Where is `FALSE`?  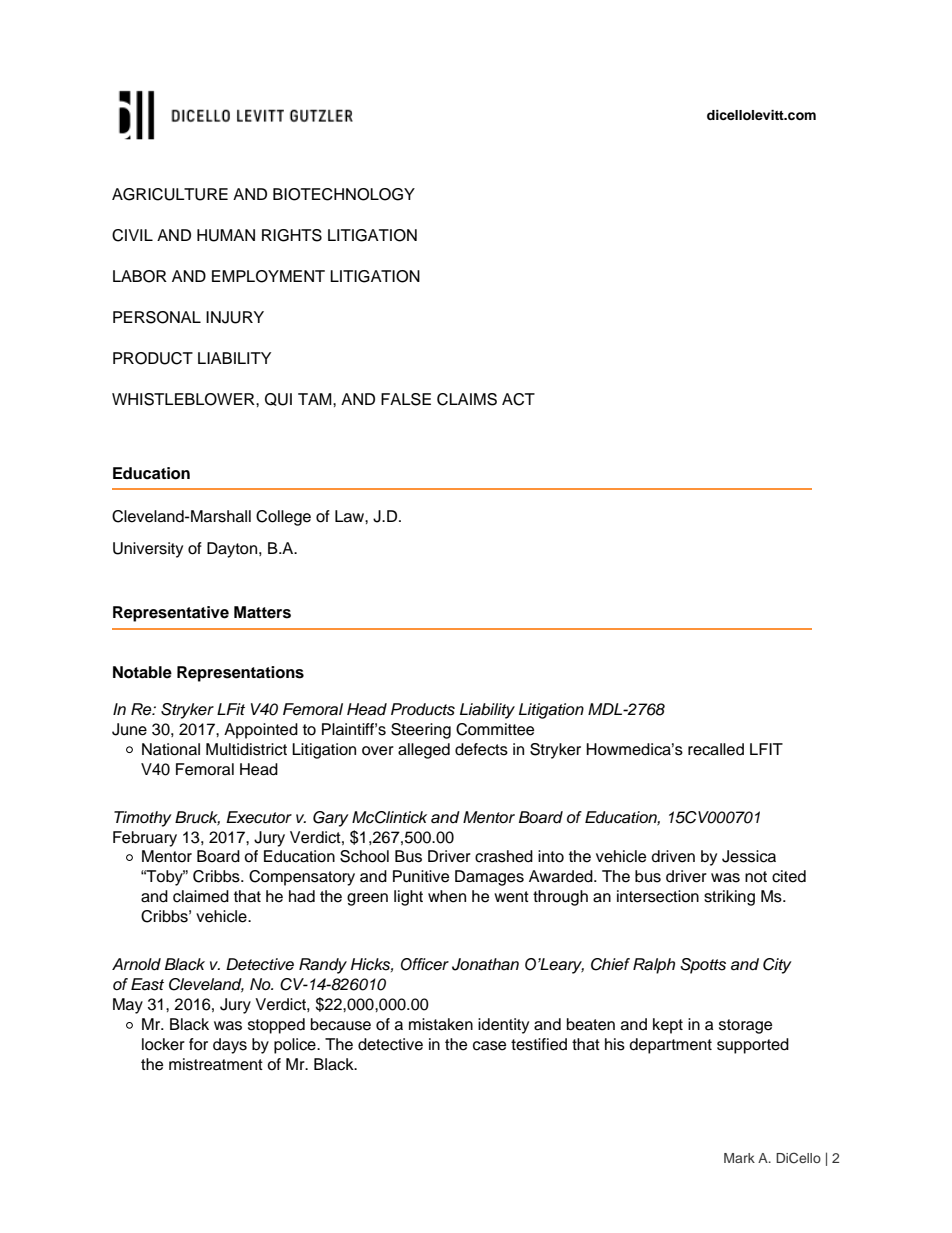
FALSE is located at coordinates (406, 399).
